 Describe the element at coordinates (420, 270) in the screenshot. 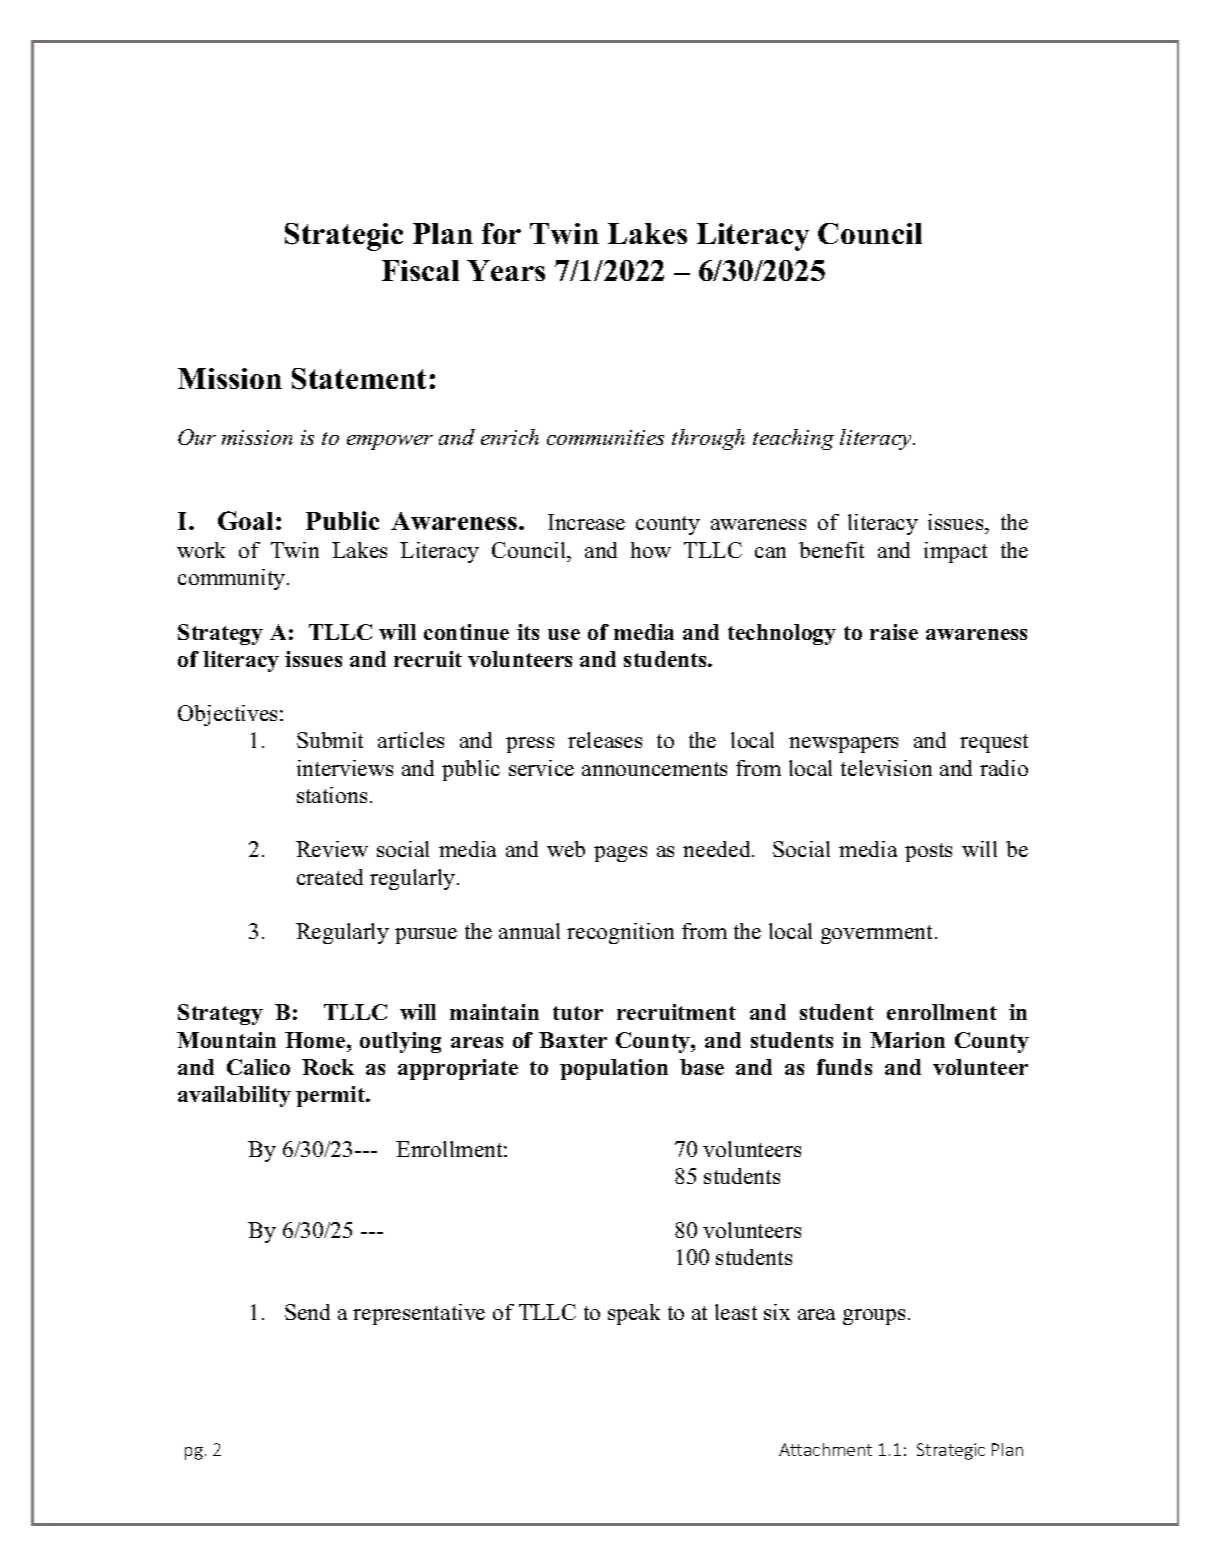

I see `Fiscal` at that location.
